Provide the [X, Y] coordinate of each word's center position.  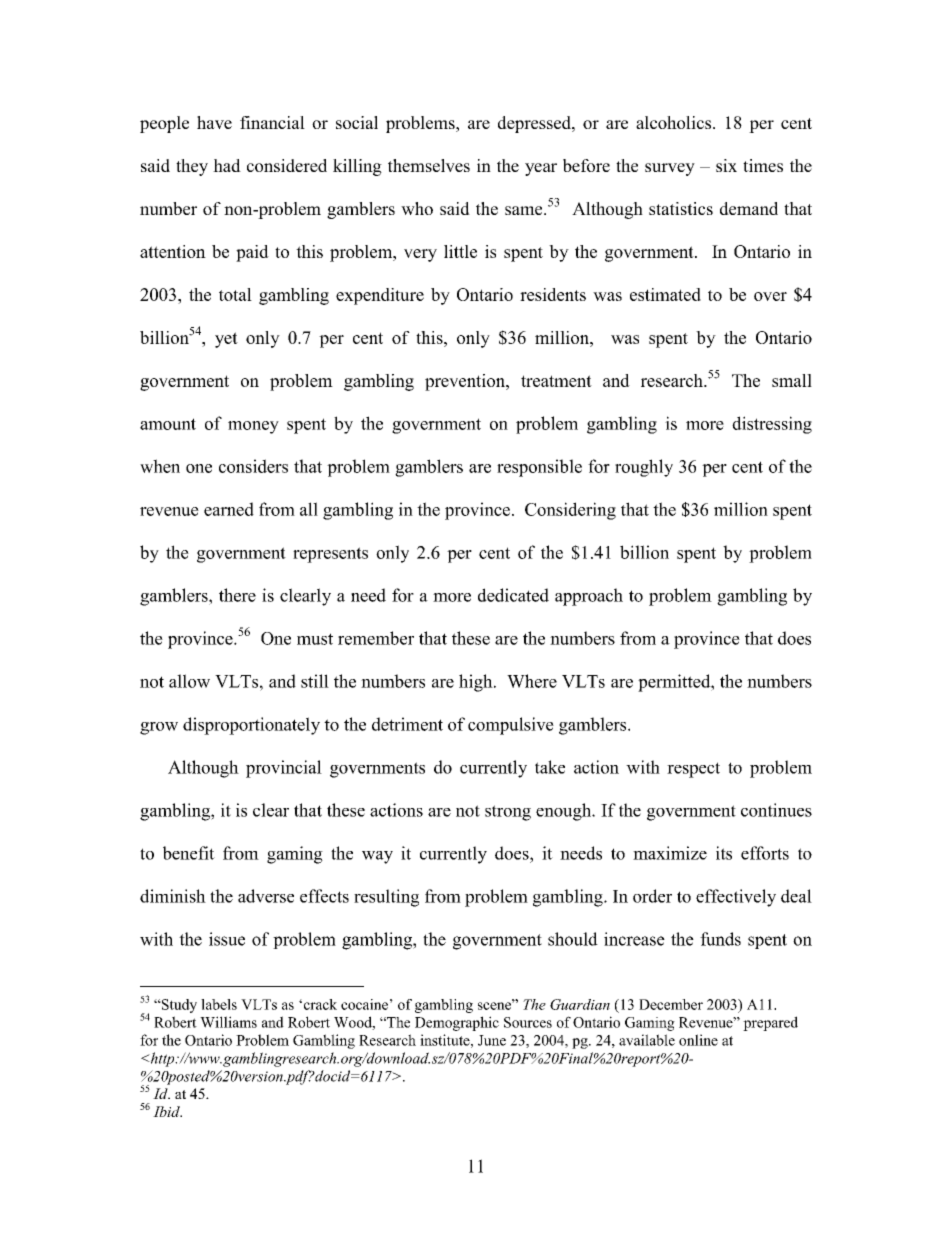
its [724, 853]
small [792, 380]
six [726, 165]
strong [508, 813]
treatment [556, 381]
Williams [228, 1022]
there [237, 595]
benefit [189, 853]
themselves [429, 165]
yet [226, 340]
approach [589, 597]
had [227, 165]
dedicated [513, 595]
